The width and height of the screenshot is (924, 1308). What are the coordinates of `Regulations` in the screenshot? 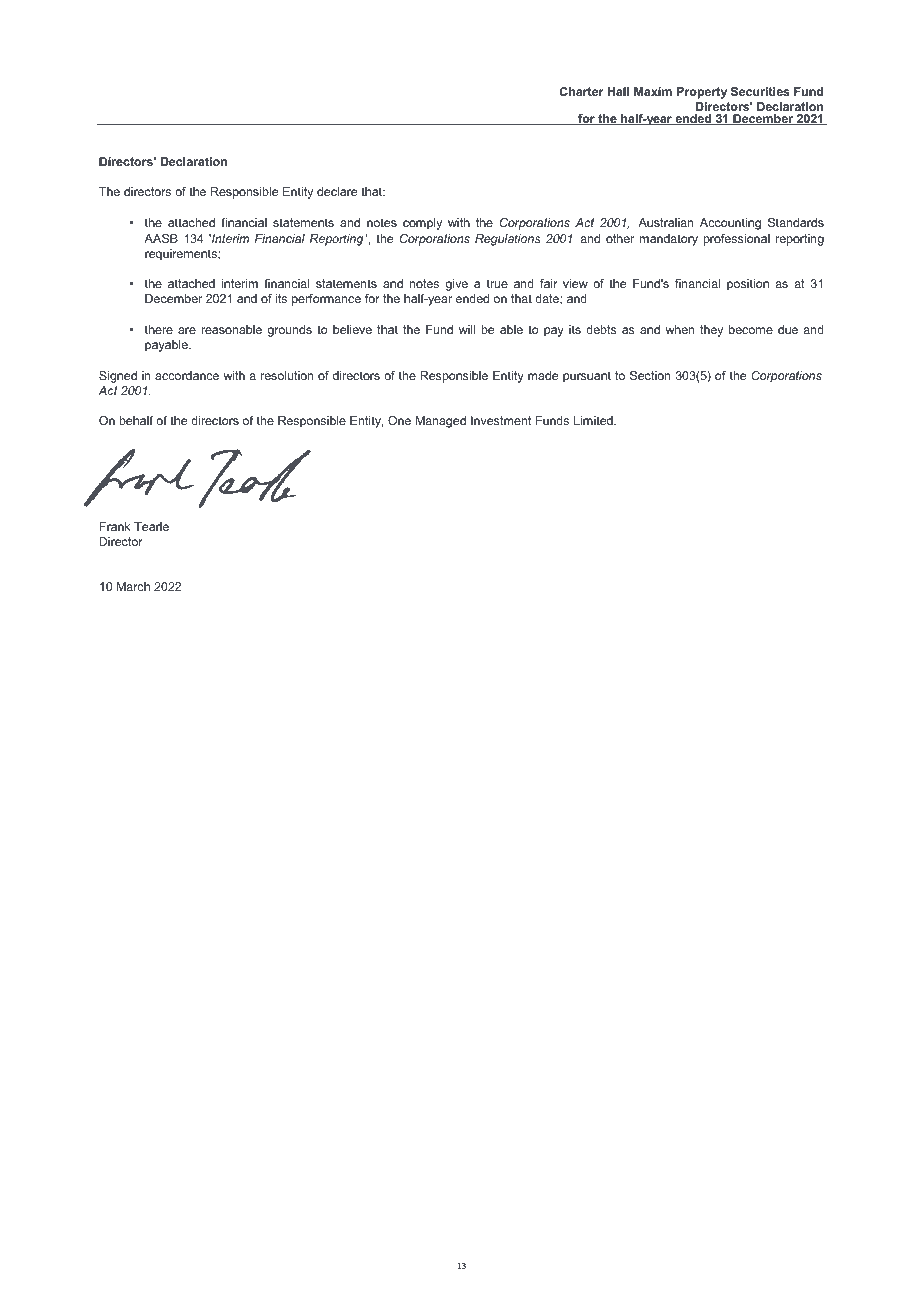 It's located at (508, 240).
